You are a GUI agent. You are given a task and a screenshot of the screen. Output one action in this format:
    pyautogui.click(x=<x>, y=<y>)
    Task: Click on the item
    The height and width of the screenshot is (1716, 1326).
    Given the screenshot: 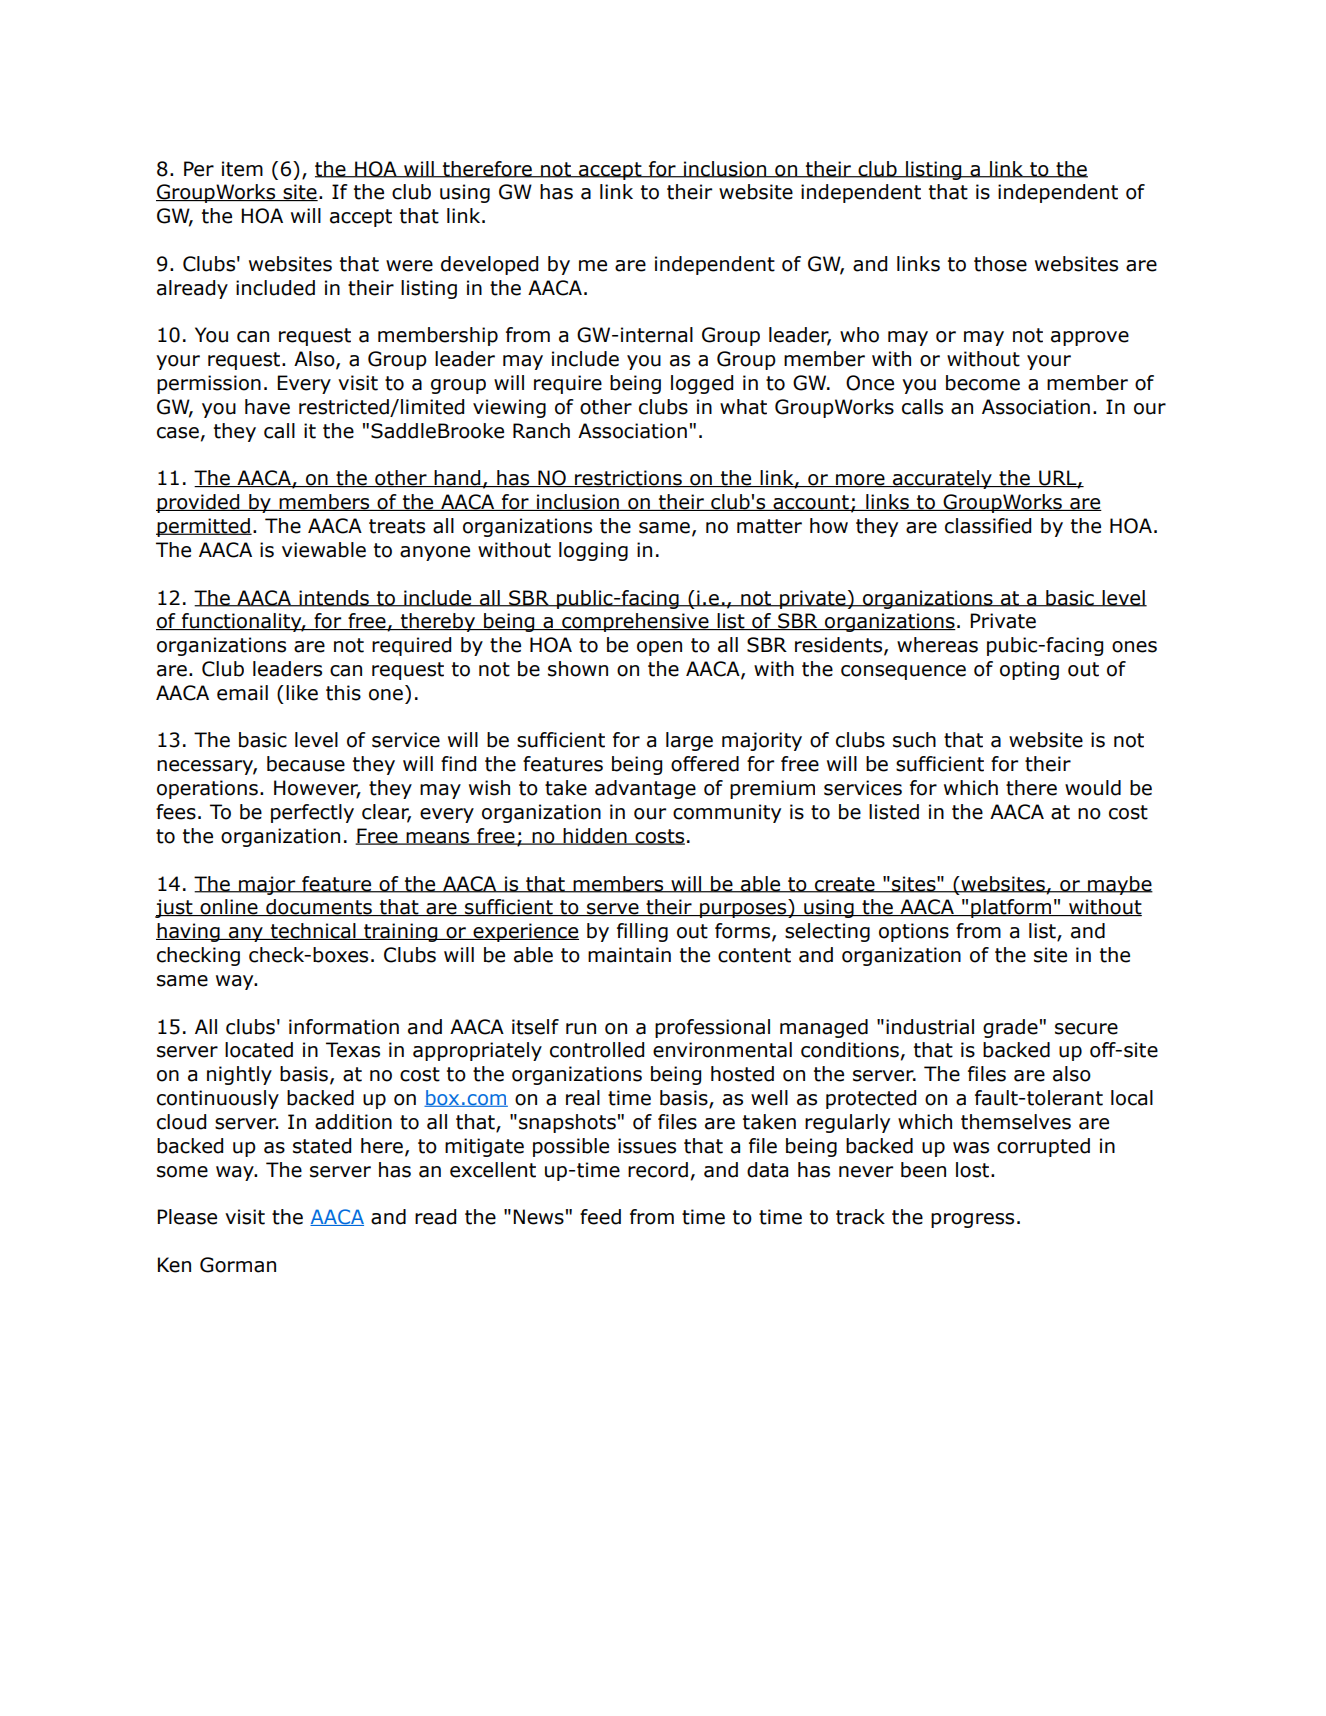 What is the action you would take?
    pyautogui.click(x=242, y=169)
